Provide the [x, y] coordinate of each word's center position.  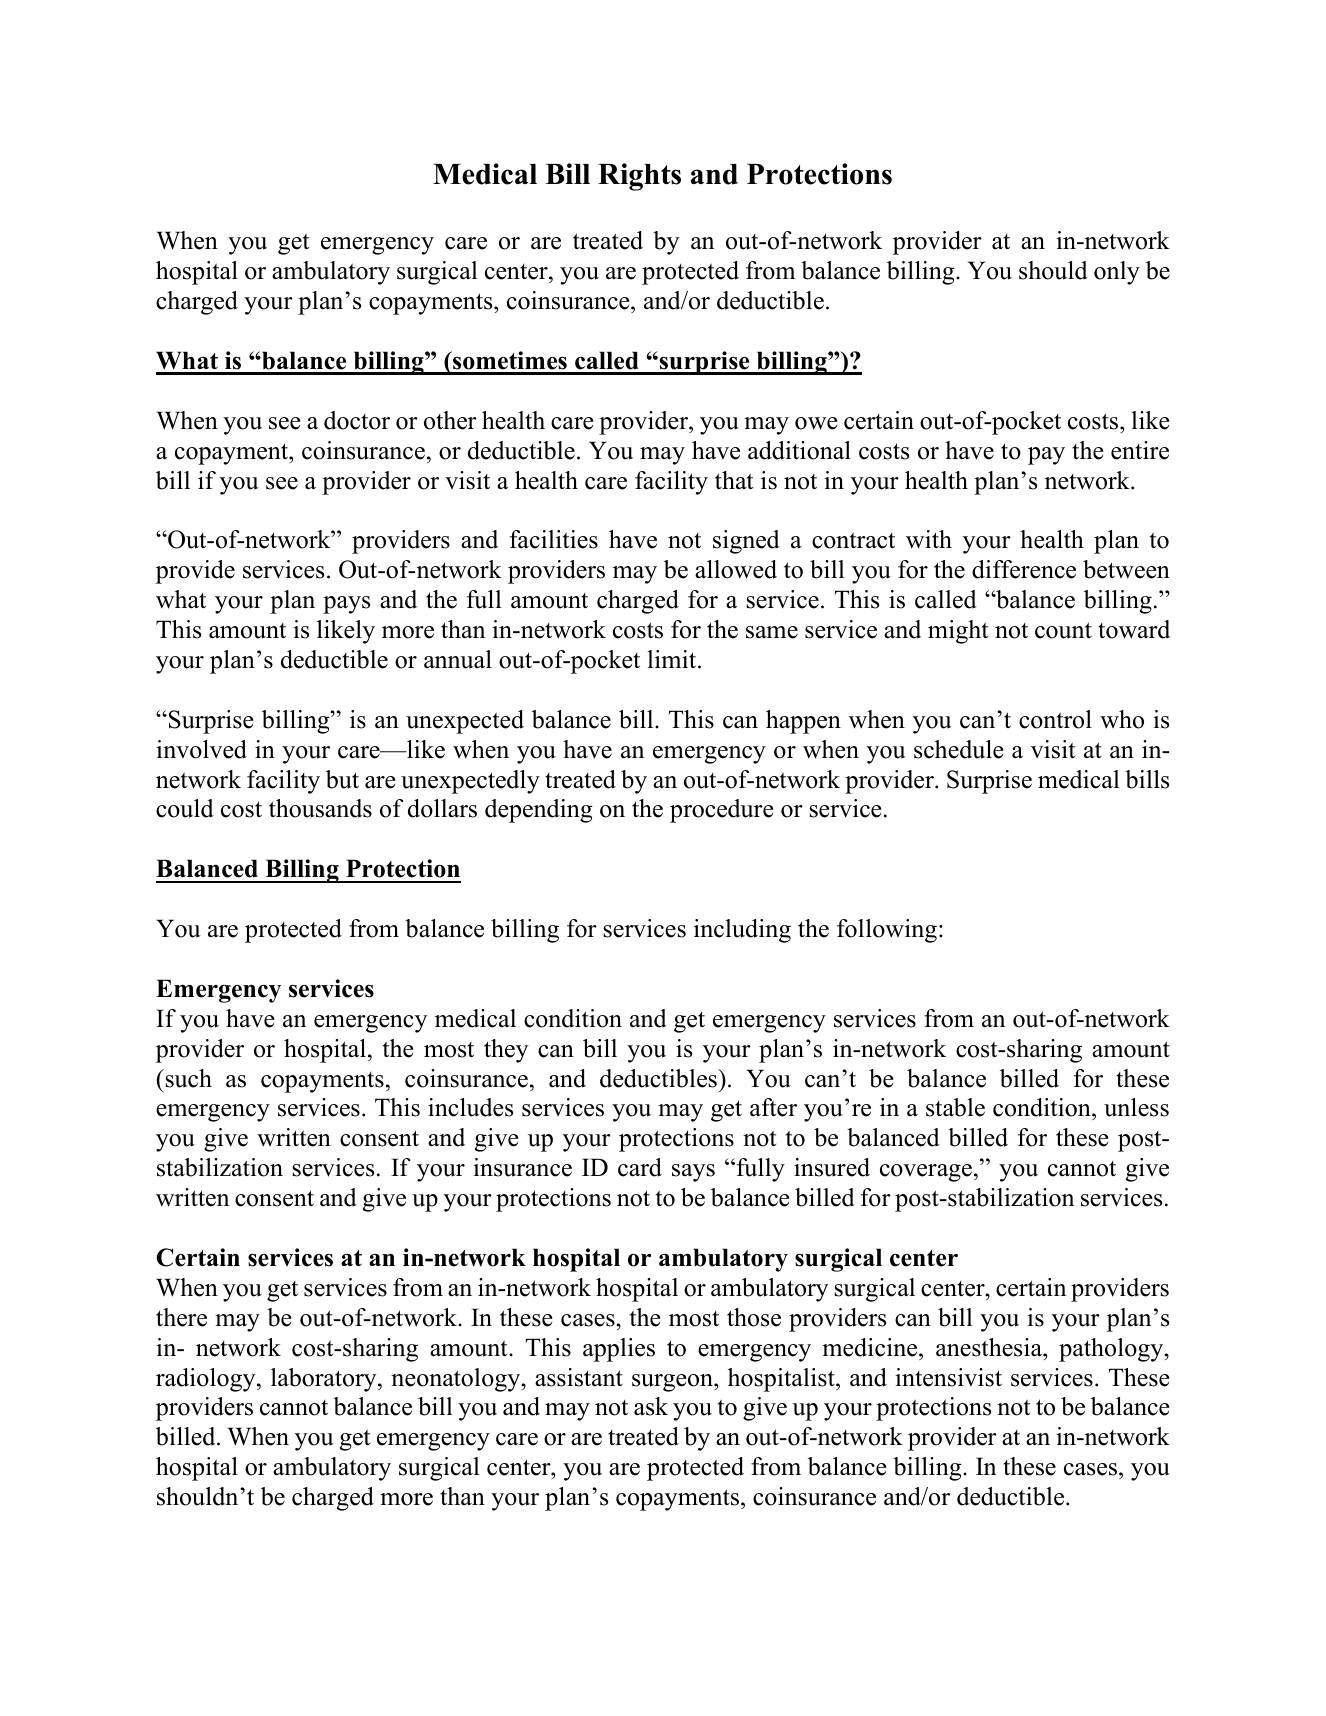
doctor [357, 420]
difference [1024, 569]
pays [346, 605]
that [734, 480]
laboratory [325, 1380]
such [187, 1078]
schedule [959, 749]
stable [955, 1107]
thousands [320, 808]
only [1117, 273]
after [773, 1107]
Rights [639, 177]
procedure [722, 811]
